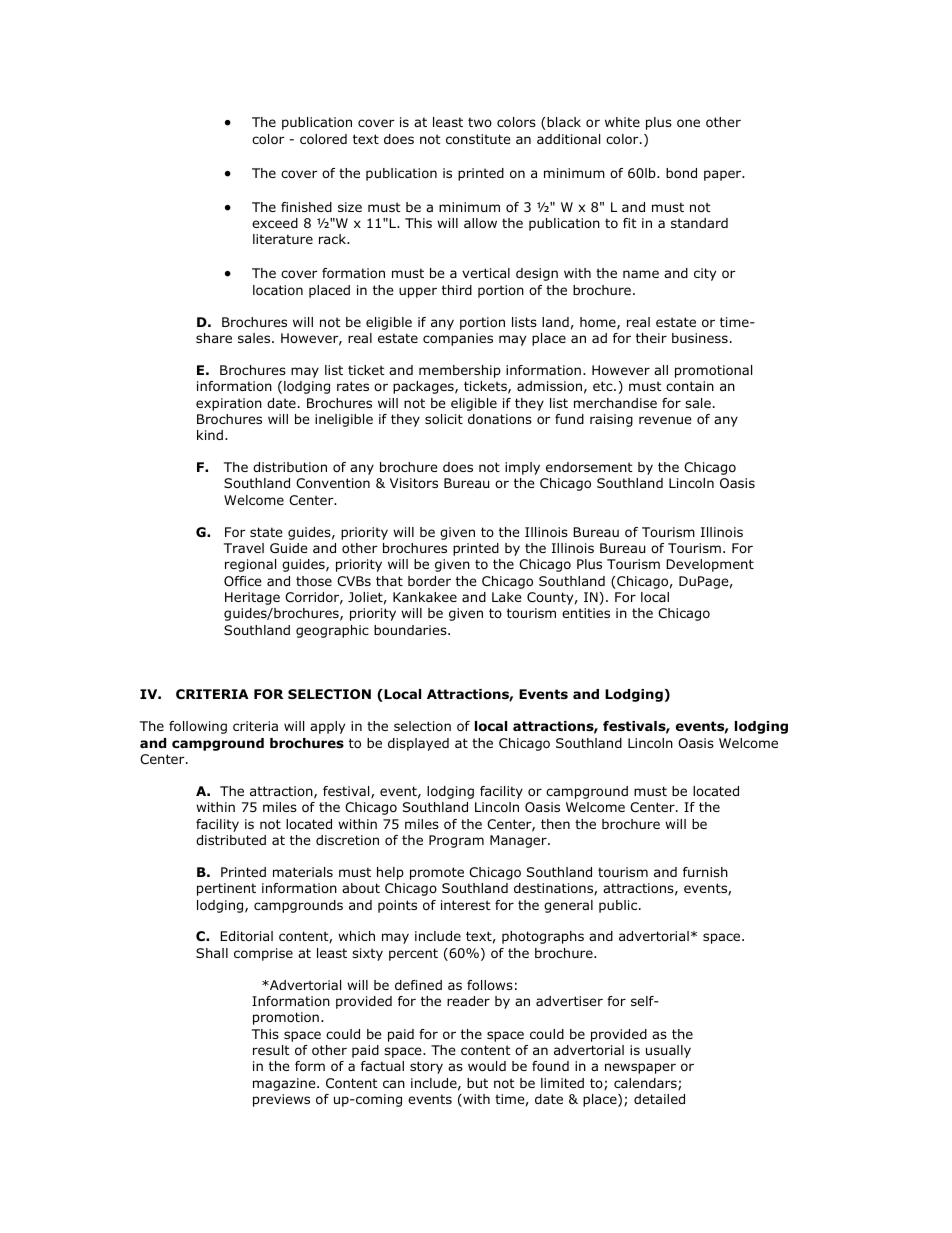  Describe the element at coordinates (306, 207) in the screenshot. I see `finished` at that location.
